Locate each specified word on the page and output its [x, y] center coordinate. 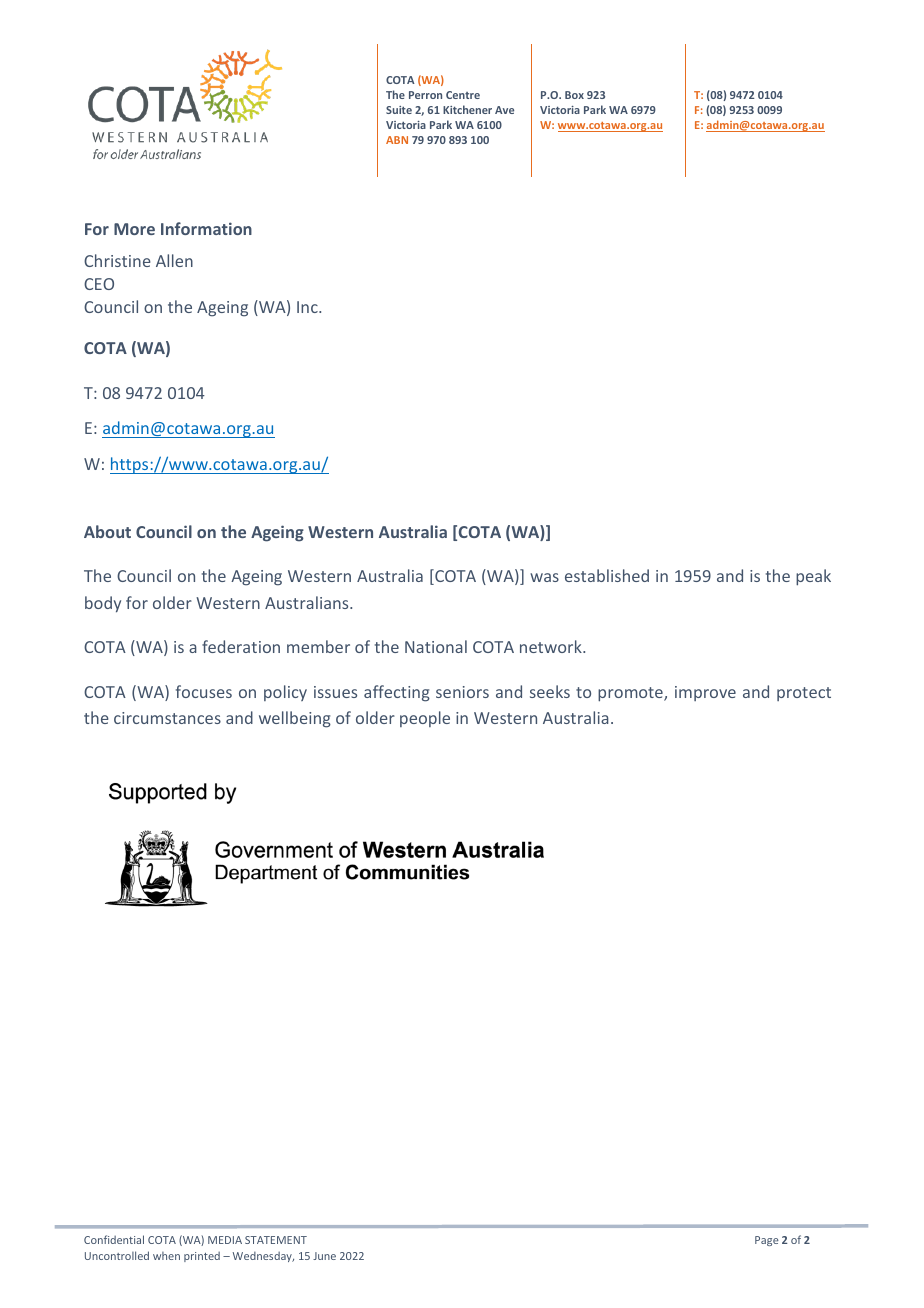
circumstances [167, 718]
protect [804, 694]
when [166, 1256]
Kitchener [467, 109]
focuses [204, 691]
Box [574, 95]
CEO [99, 284]
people [425, 719]
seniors [462, 692]
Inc [308, 307]
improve [705, 693]
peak [813, 577]
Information [206, 228]
